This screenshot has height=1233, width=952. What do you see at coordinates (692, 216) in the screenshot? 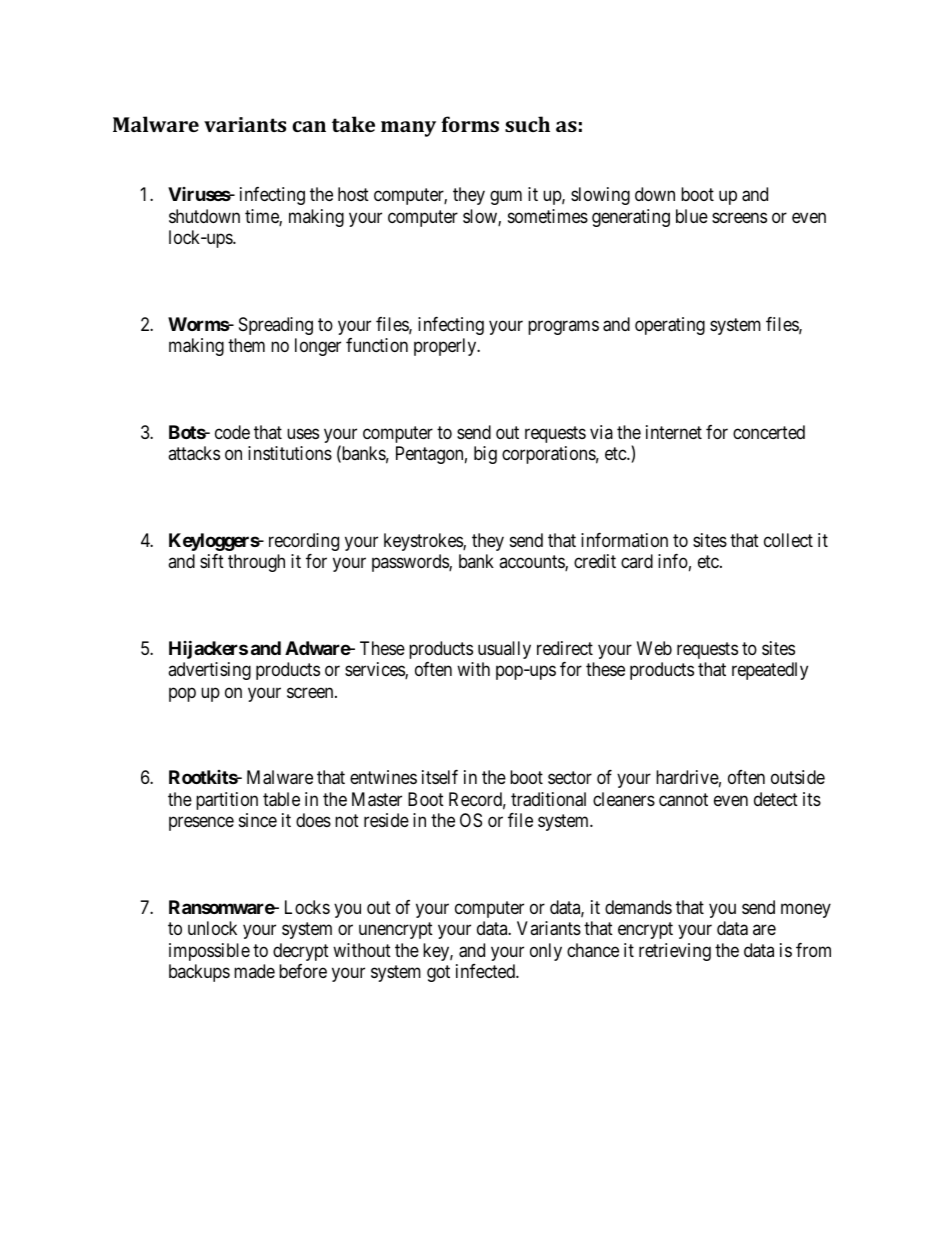
I see `blue` at bounding box center [692, 216].
